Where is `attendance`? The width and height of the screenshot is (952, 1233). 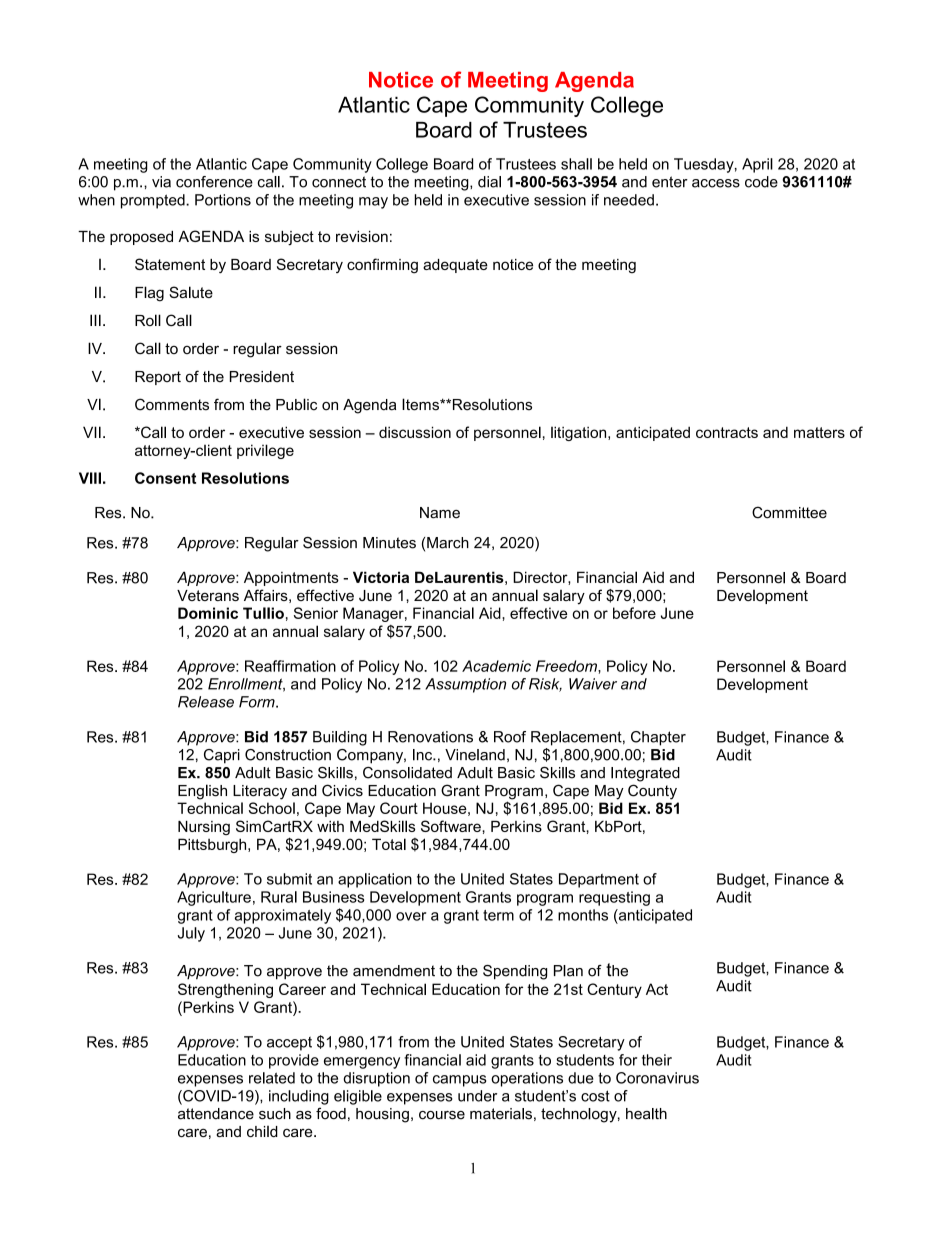
attendance is located at coordinates (216, 1114).
